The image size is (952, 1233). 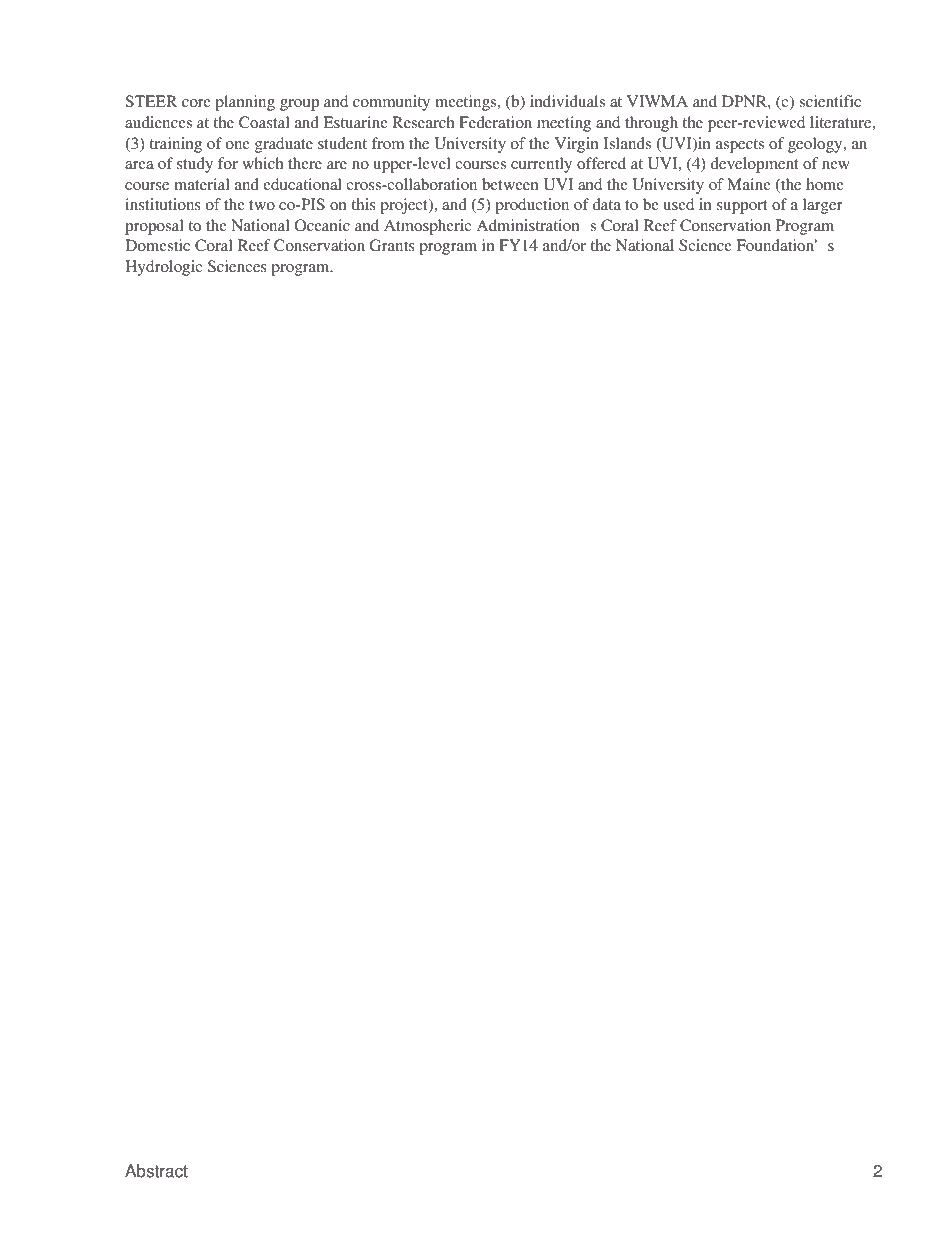 I want to click on Hydrologic, so click(x=163, y=268).
